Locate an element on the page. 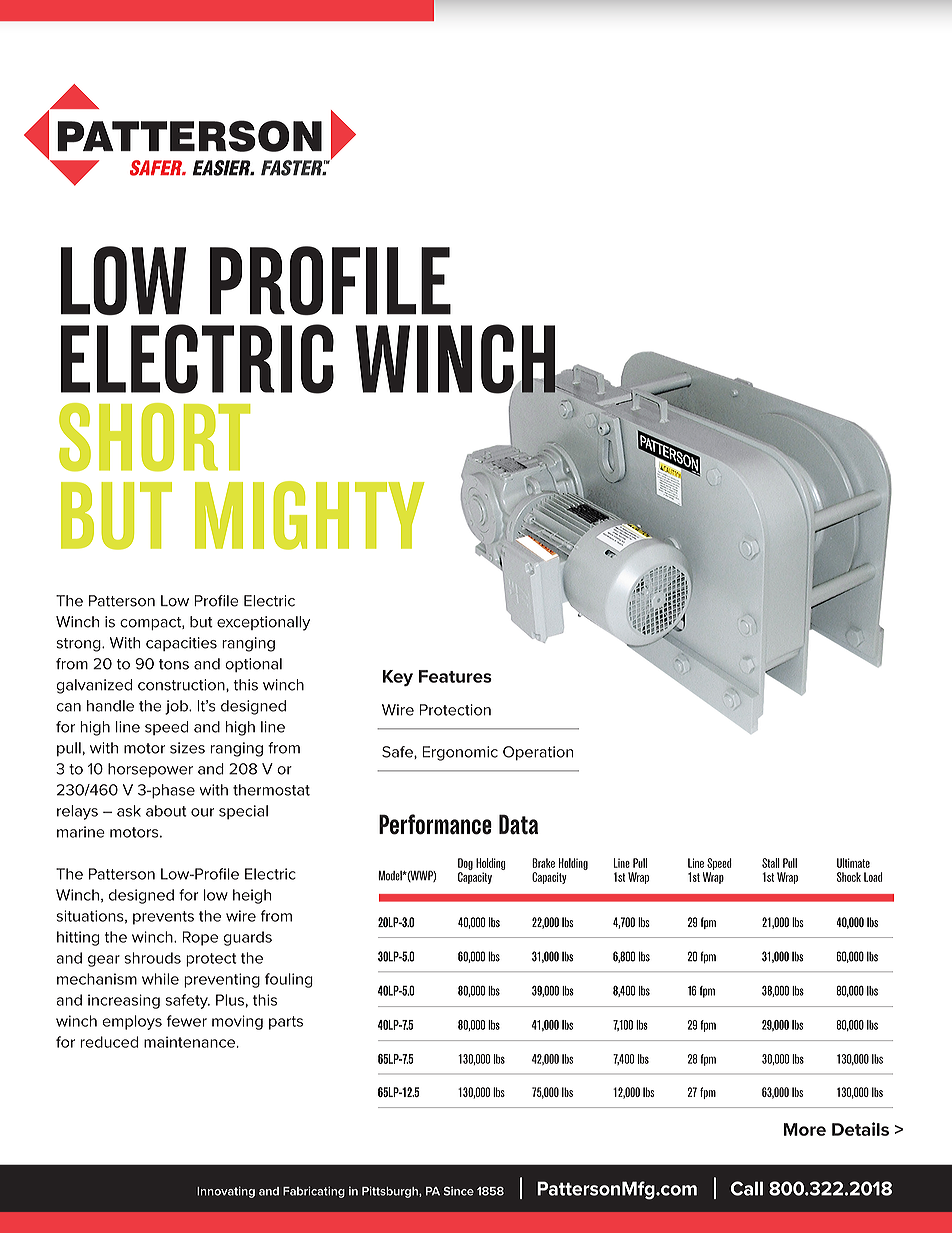 This document has width=952, height=1233. job is located at coordinates (177, 707).
